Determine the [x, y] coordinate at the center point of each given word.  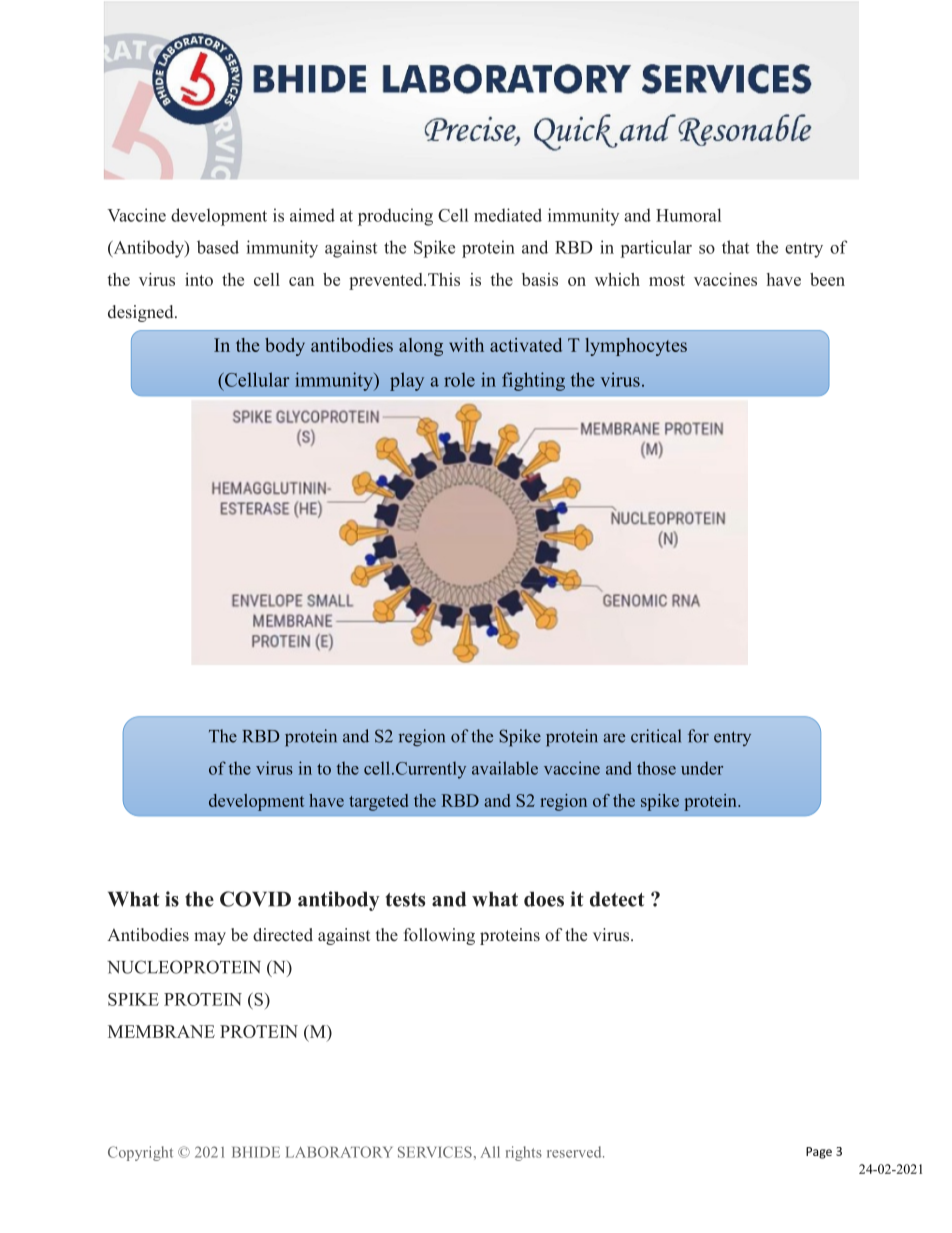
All [490, 1152]
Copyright [140, 1153]
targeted [378, 802]
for [698, 736]
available [505, 768]
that [735, 247]
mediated [508, 215]
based [218, 247]
